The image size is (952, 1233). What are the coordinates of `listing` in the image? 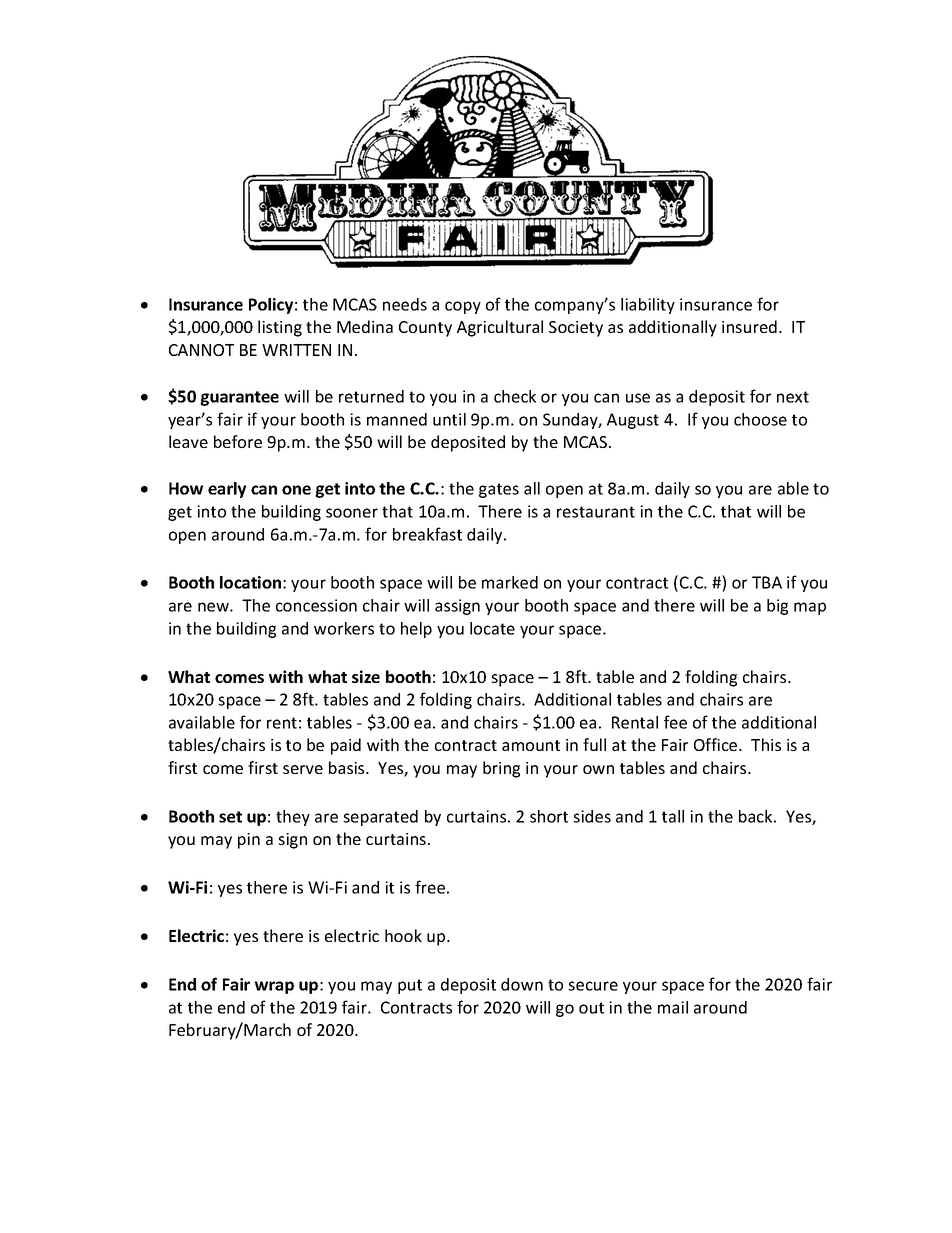 It's located at (280, 328).
